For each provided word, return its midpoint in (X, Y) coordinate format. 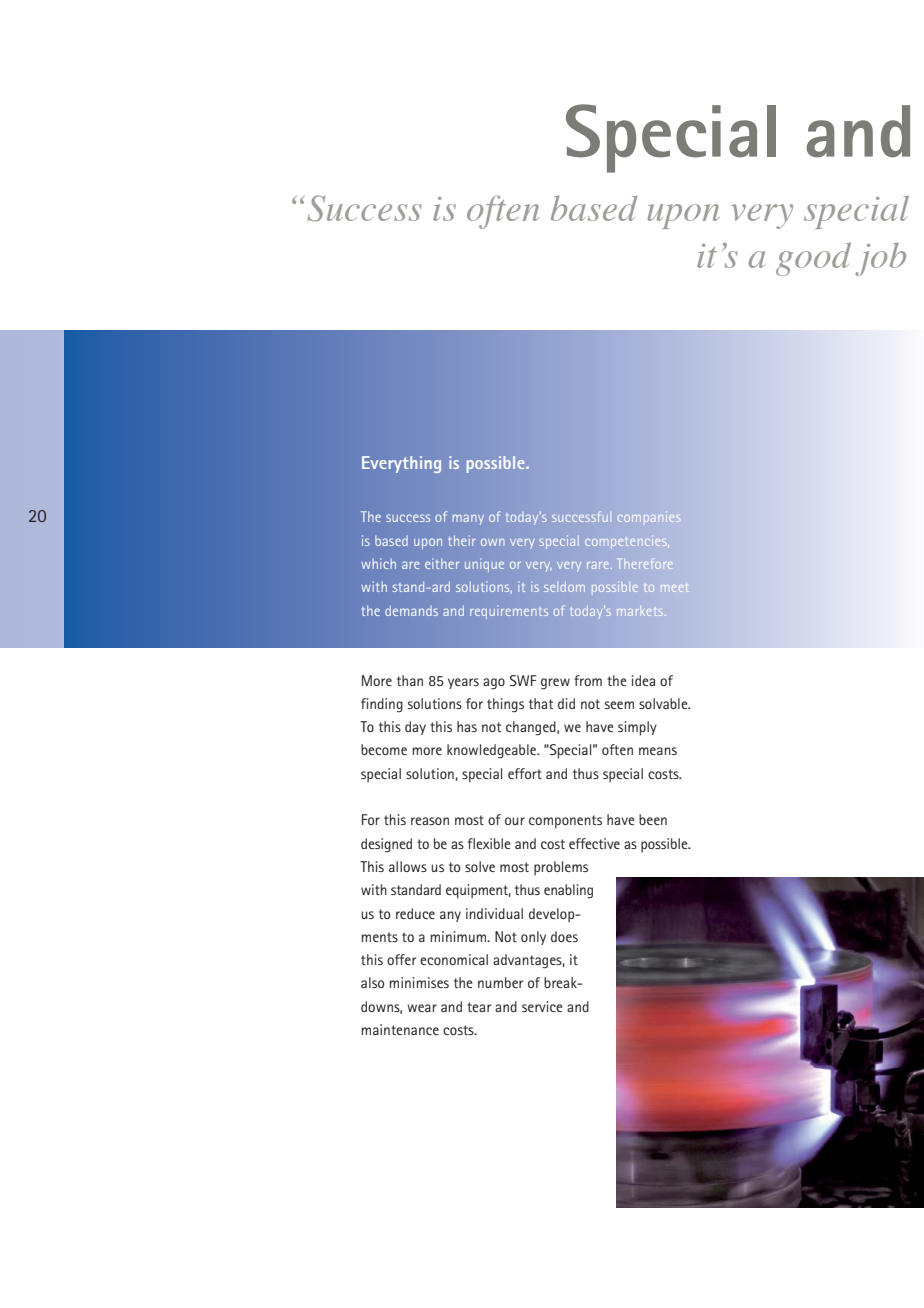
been (653, 819)
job (880, 259)
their (462, 540)
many (468, 519)
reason (430, 821)
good (813, 259)
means (658, 751)
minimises (419, 982)
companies (649, 518)
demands (411, 610)
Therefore (646, 563)
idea (643, 680)
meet (674, 588)
